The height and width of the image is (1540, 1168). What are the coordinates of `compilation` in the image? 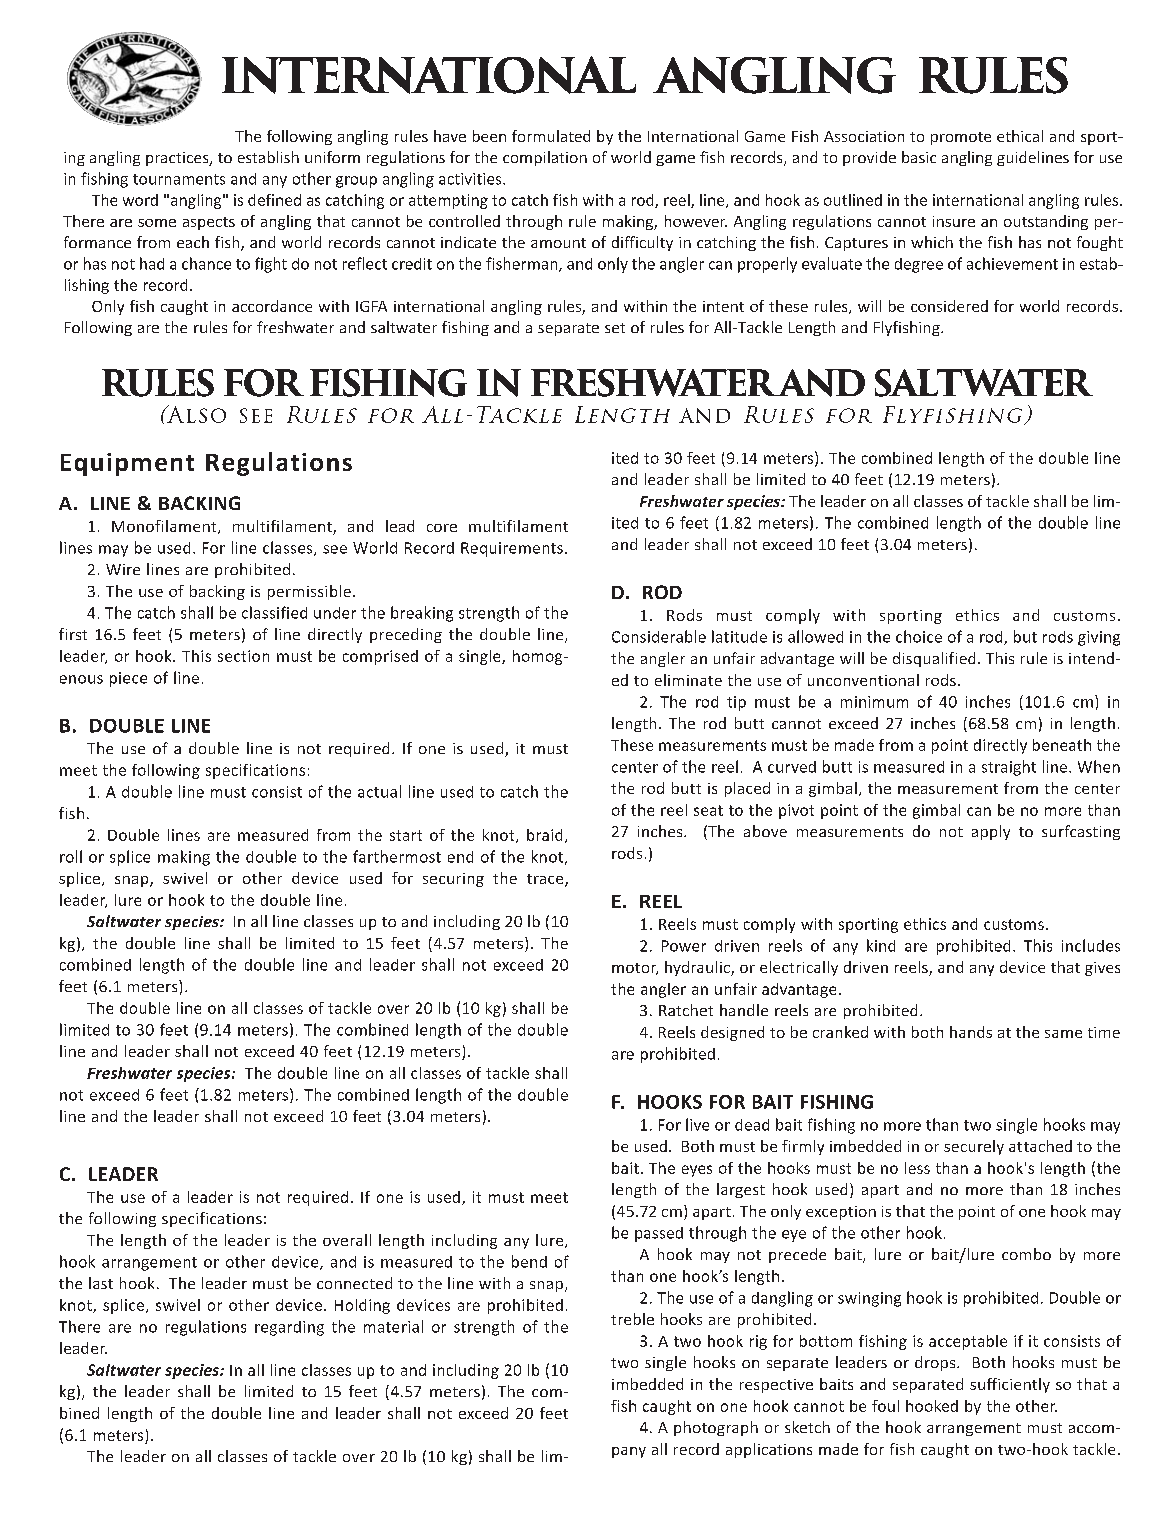 It's located at (545, 158).
